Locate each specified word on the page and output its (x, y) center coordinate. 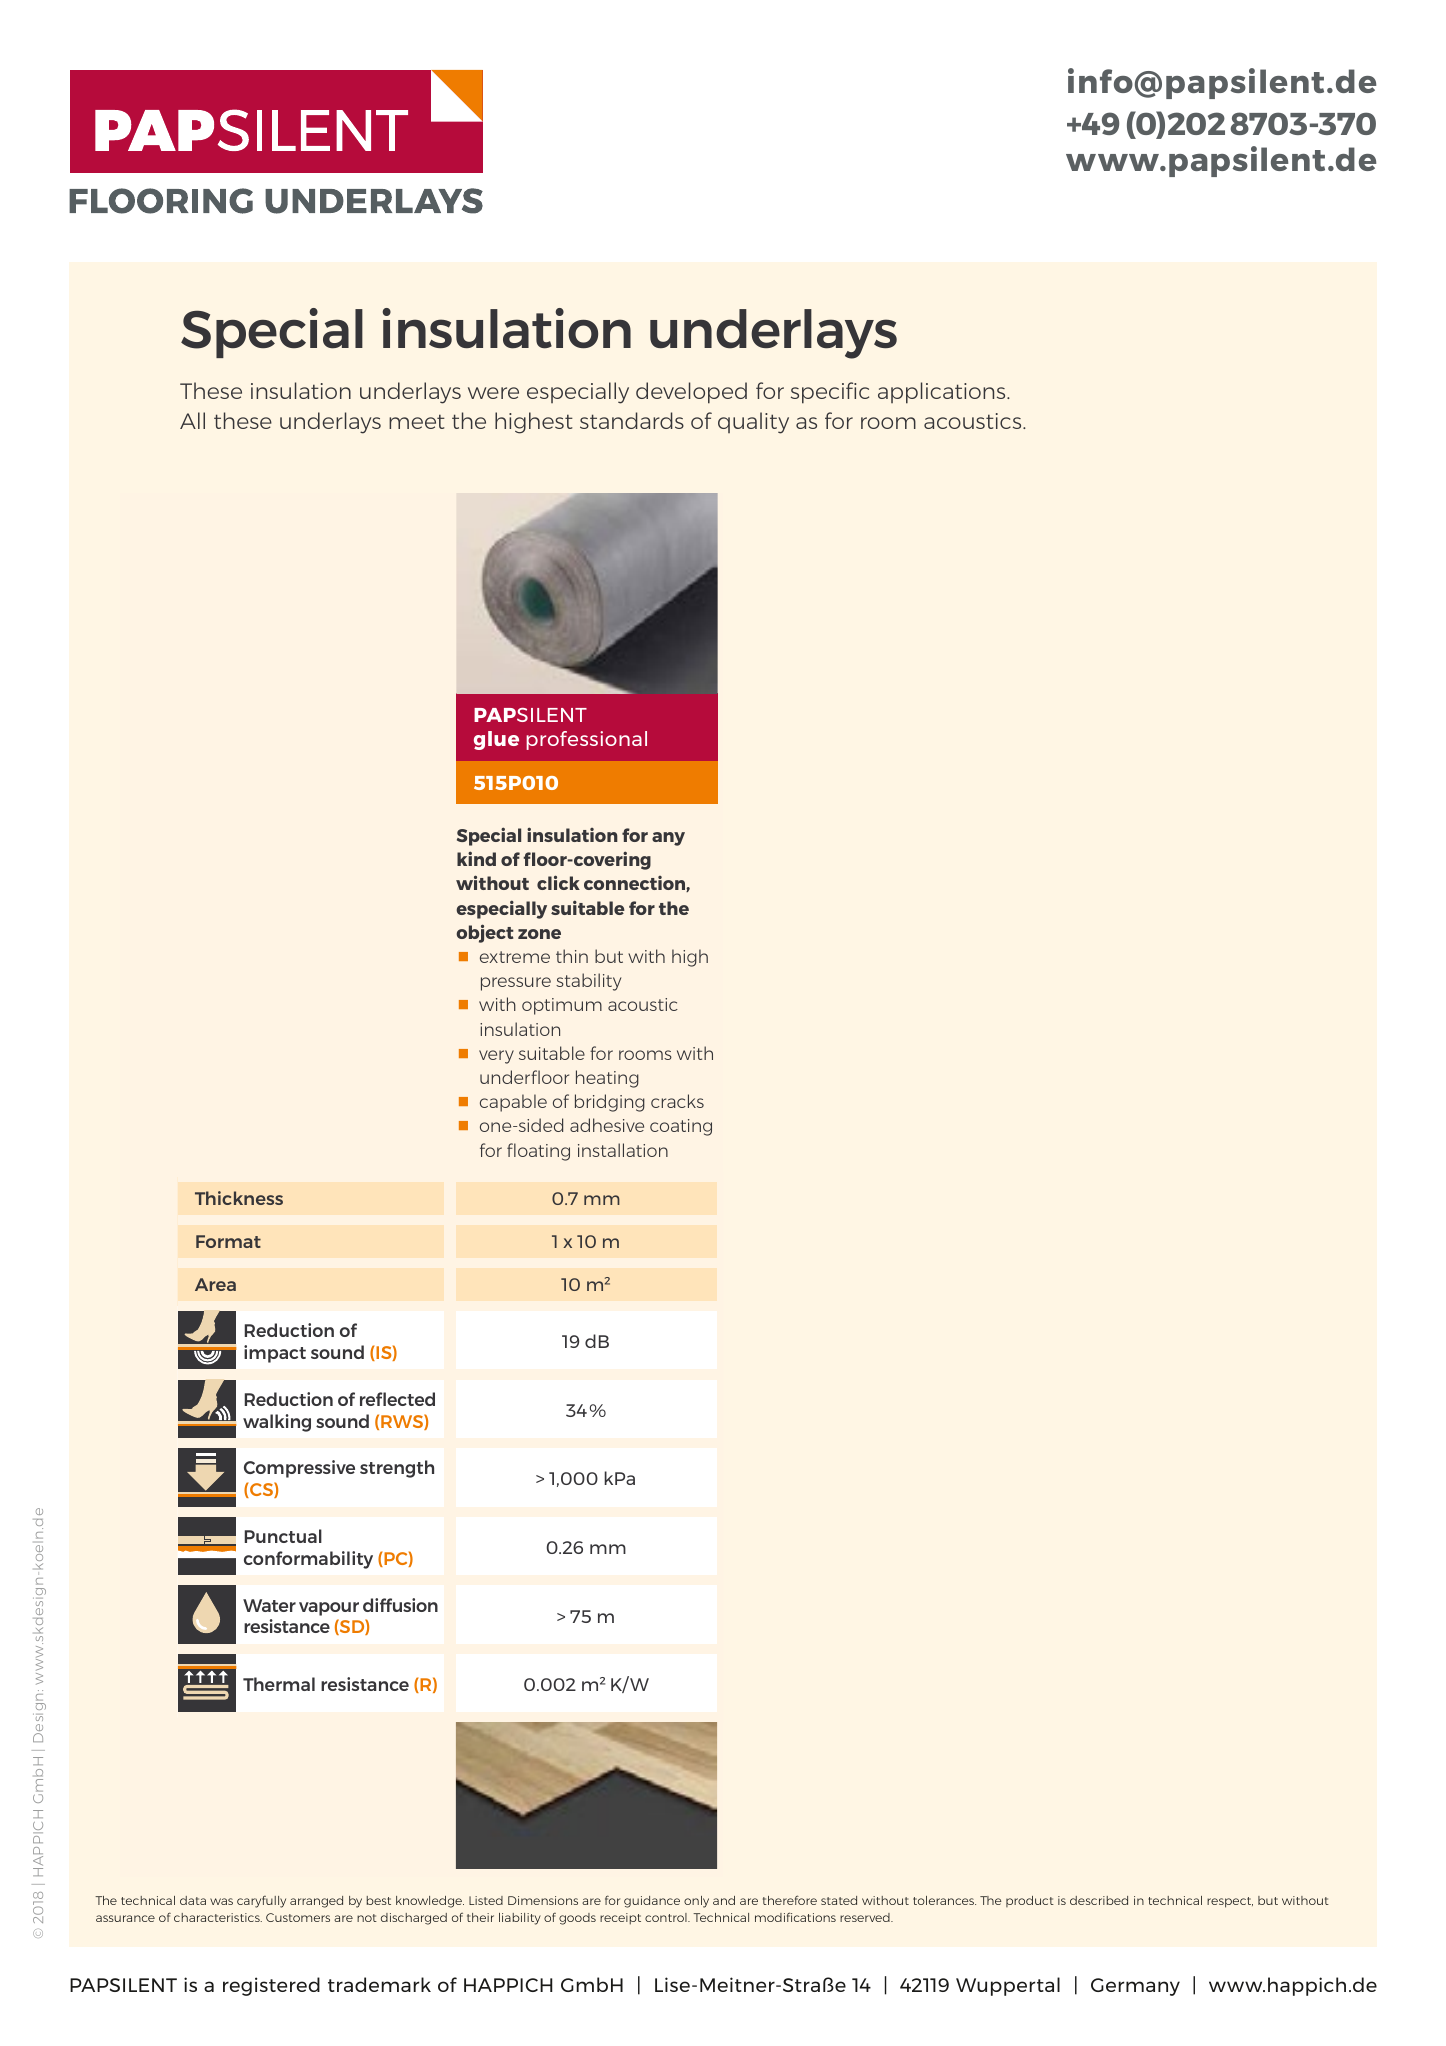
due (629, 956)
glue (496, 740)
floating (538, 1152)
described (1099, 1900)
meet (417, 421)
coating (681, 1127)
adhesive (607, 1125)
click (558, 882)
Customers (298, 1917)
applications (943, 393)
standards (632, 420)
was (221, 1901)
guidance (652, 1902)
